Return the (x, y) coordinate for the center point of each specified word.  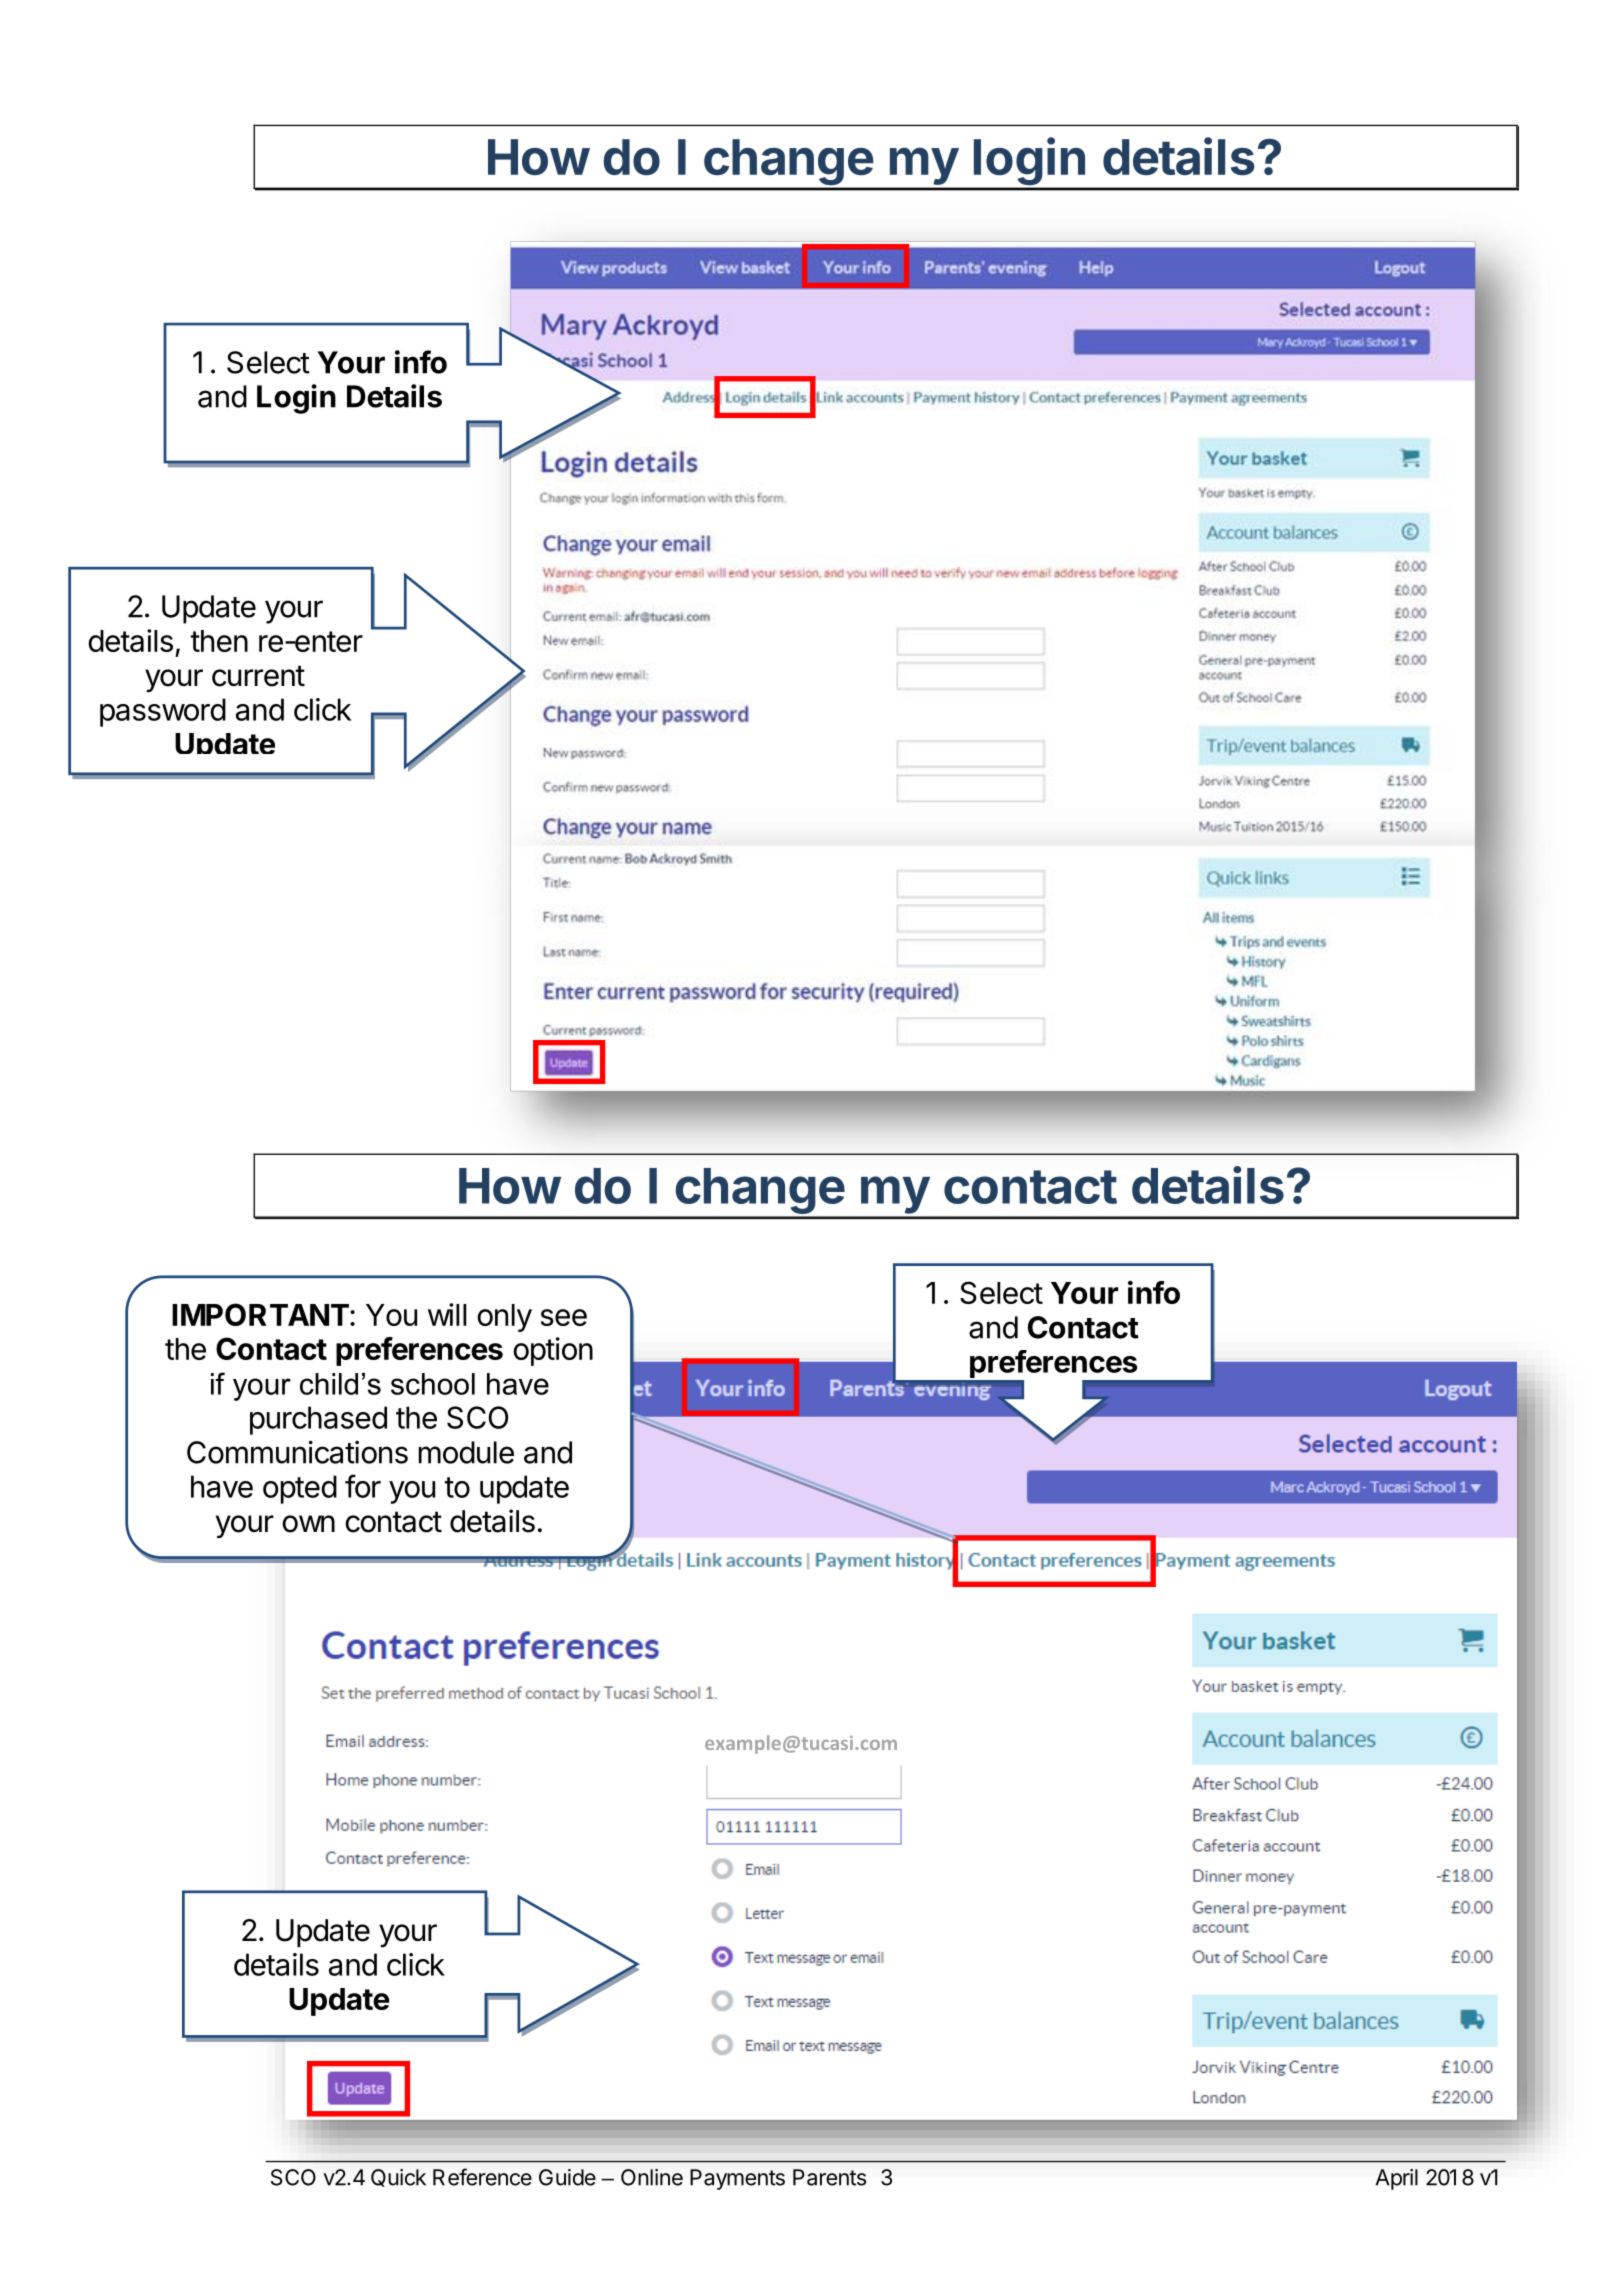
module (466, 1452)
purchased (318, 1420)
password (163, 712)
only (504, 1318)
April (1397, 2179)
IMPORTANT (261, 1314)
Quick (398, 2178)
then (219, 641)
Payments (737, 2179)
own (308, 1524)
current (258, 676)
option (553, 1351)
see (564, 1317)
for (363, 1486)
